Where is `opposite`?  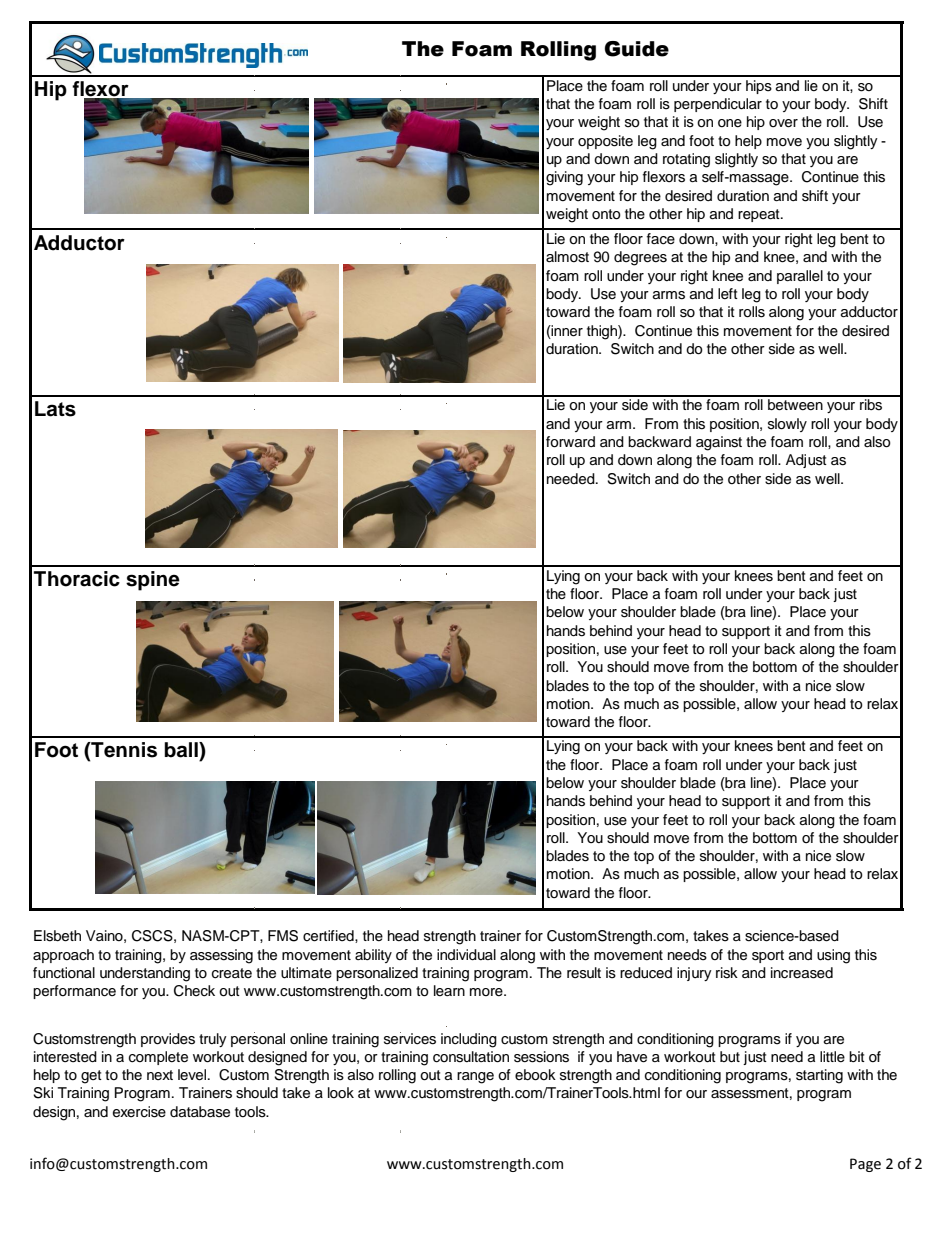
opposite is located at coordinates (605, 142).
